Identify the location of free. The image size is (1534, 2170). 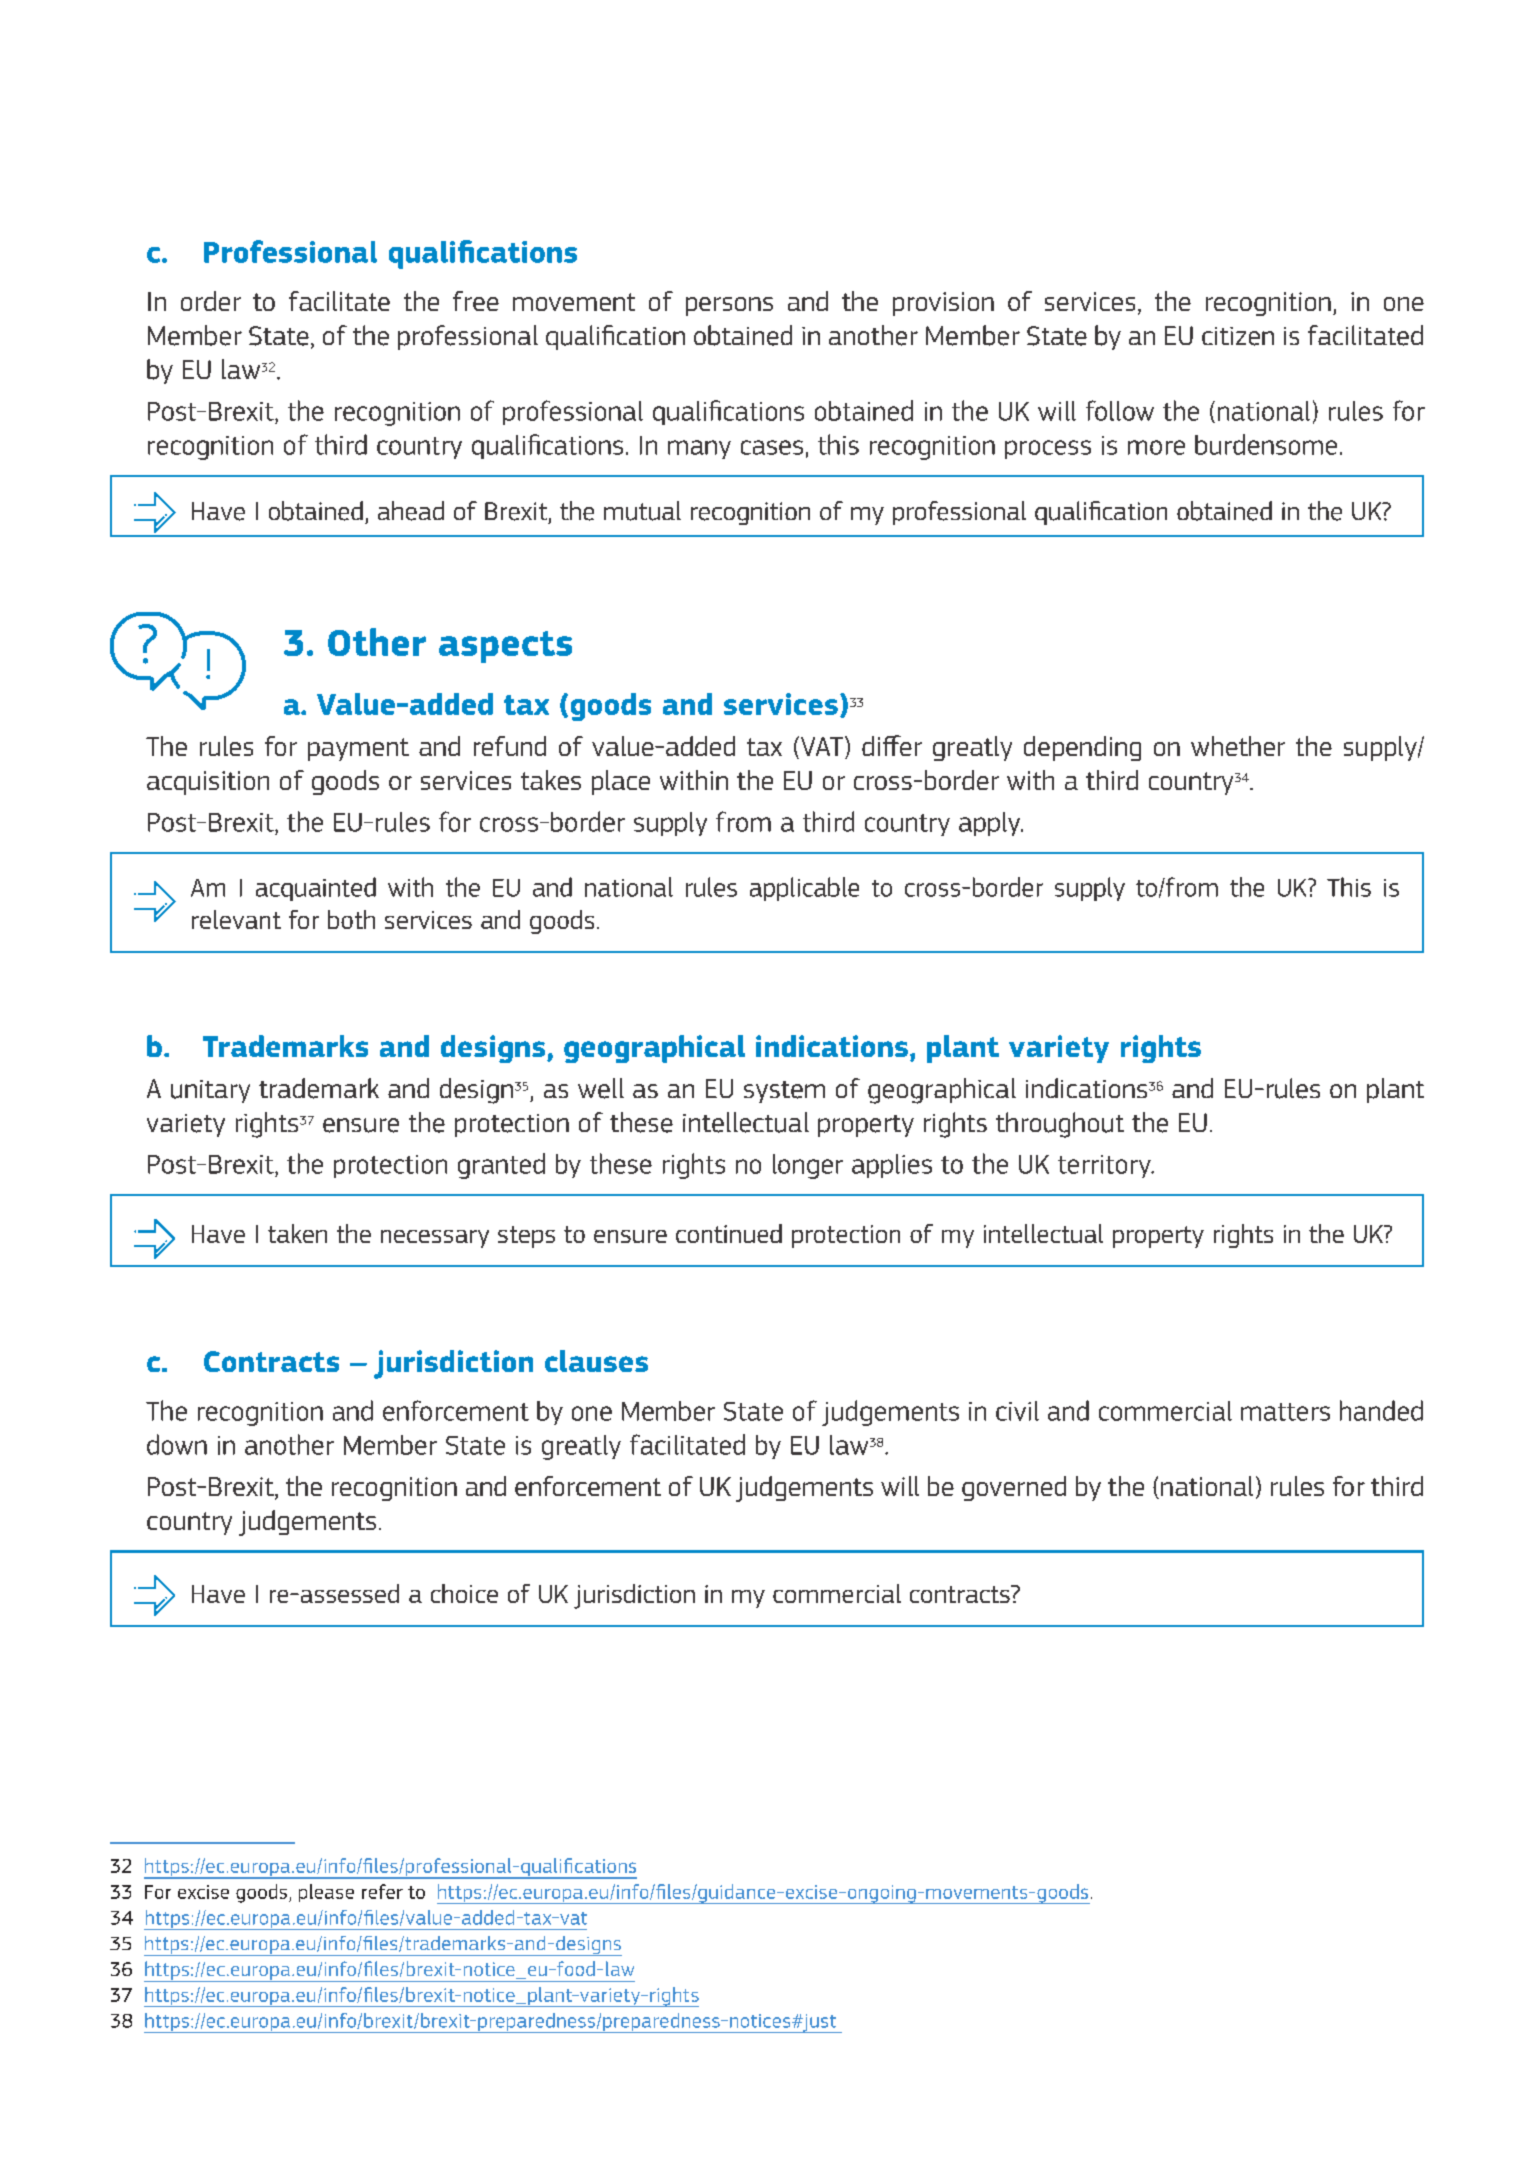
(476, 301).
